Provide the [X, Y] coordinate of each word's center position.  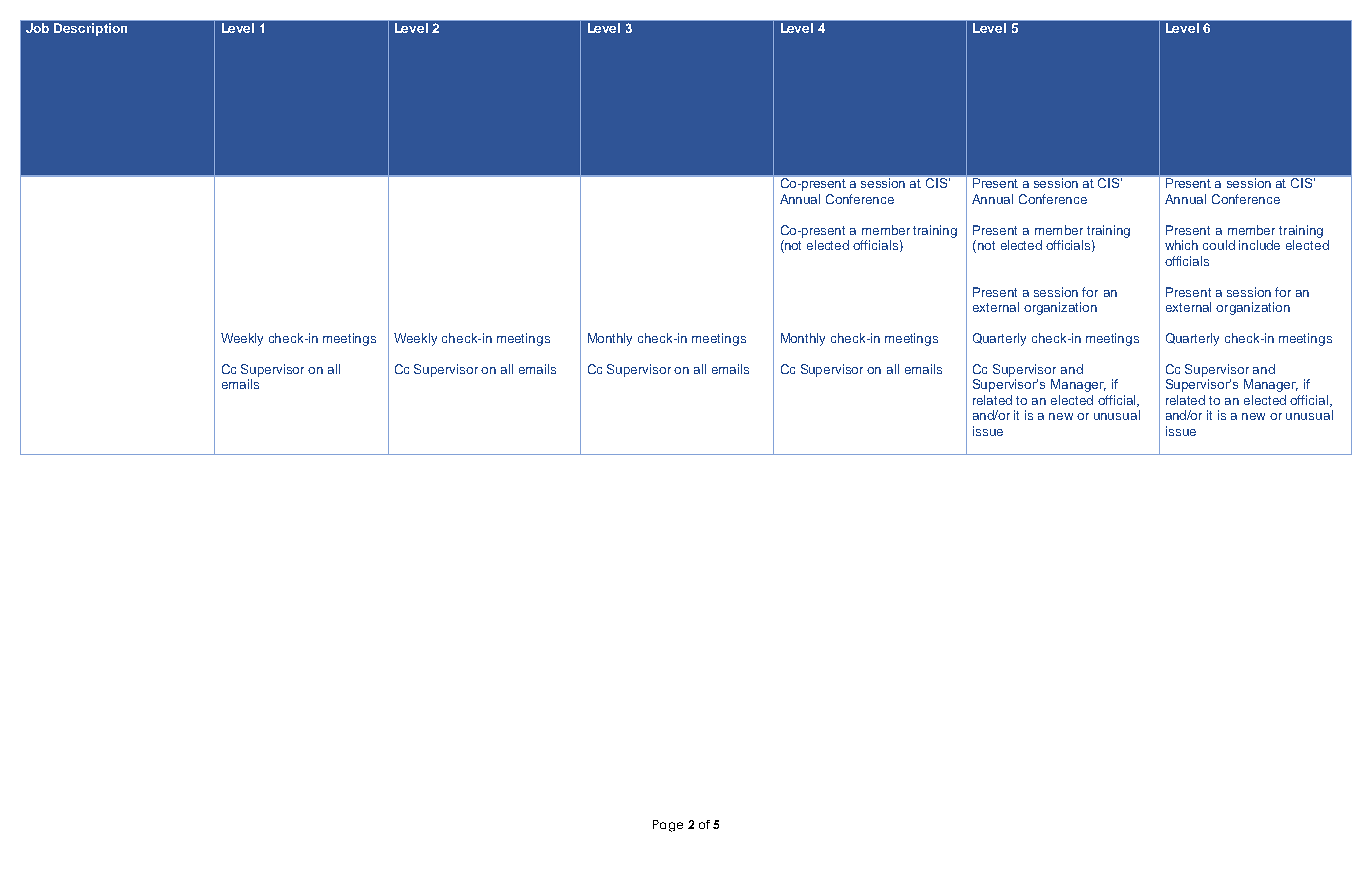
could [1219, 245]
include [1259, 245]
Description [90, 29]
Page [668, 826]
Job [37, 28]
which [1181, 245]
